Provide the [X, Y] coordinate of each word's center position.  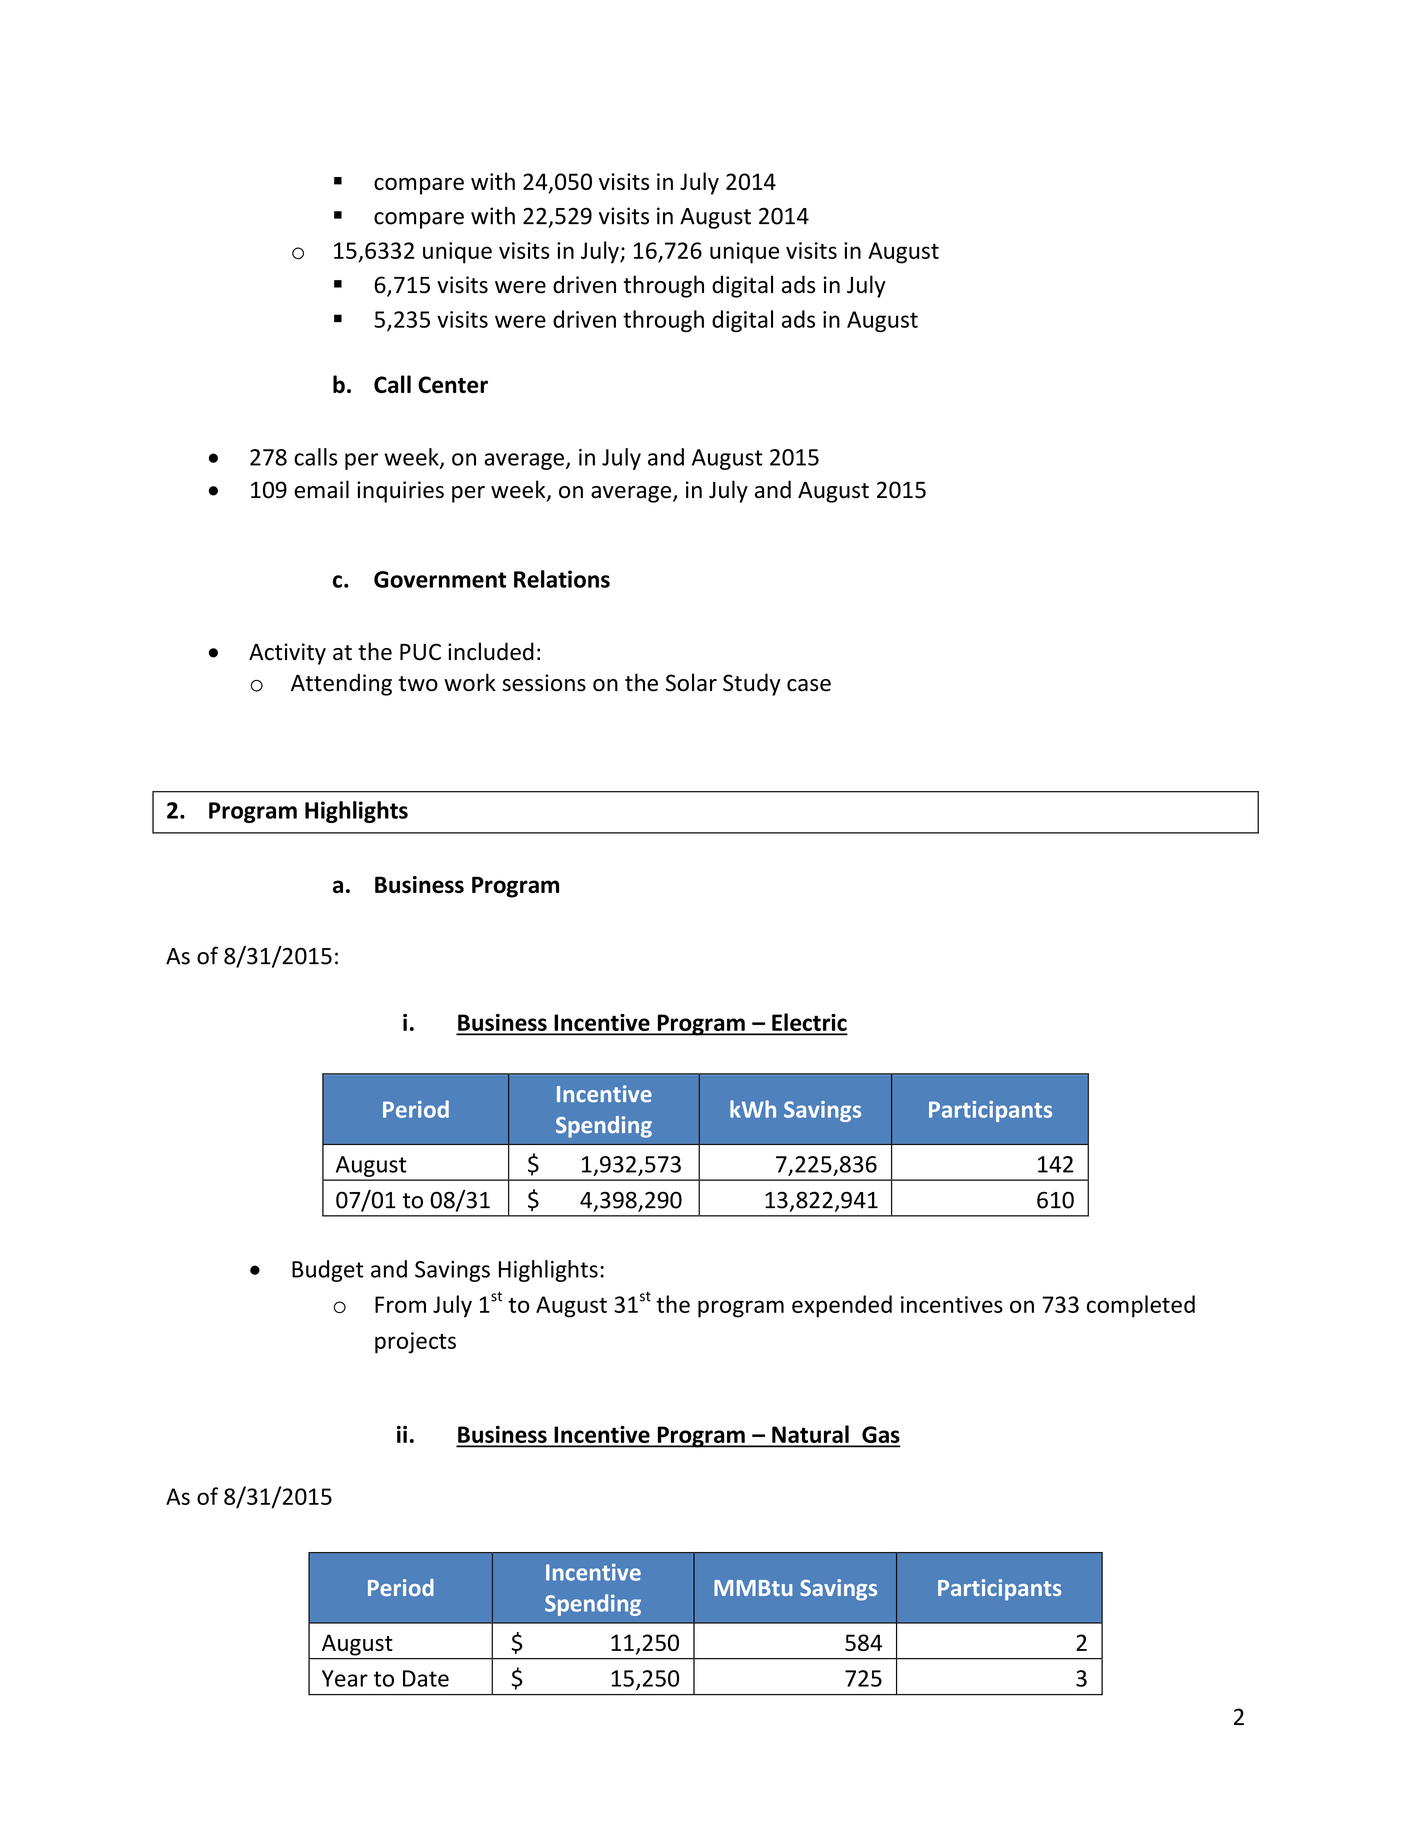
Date [426, 1678]
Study [752, 684]
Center [453, 384]
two [418, 684]
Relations [562, 579]
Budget [328, 1271]
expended [842, 1306]
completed [1141, 1306]
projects [415, 1343]
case [809, 685]
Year [345, 1678]
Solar [691, 682]
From [400, 1304]
